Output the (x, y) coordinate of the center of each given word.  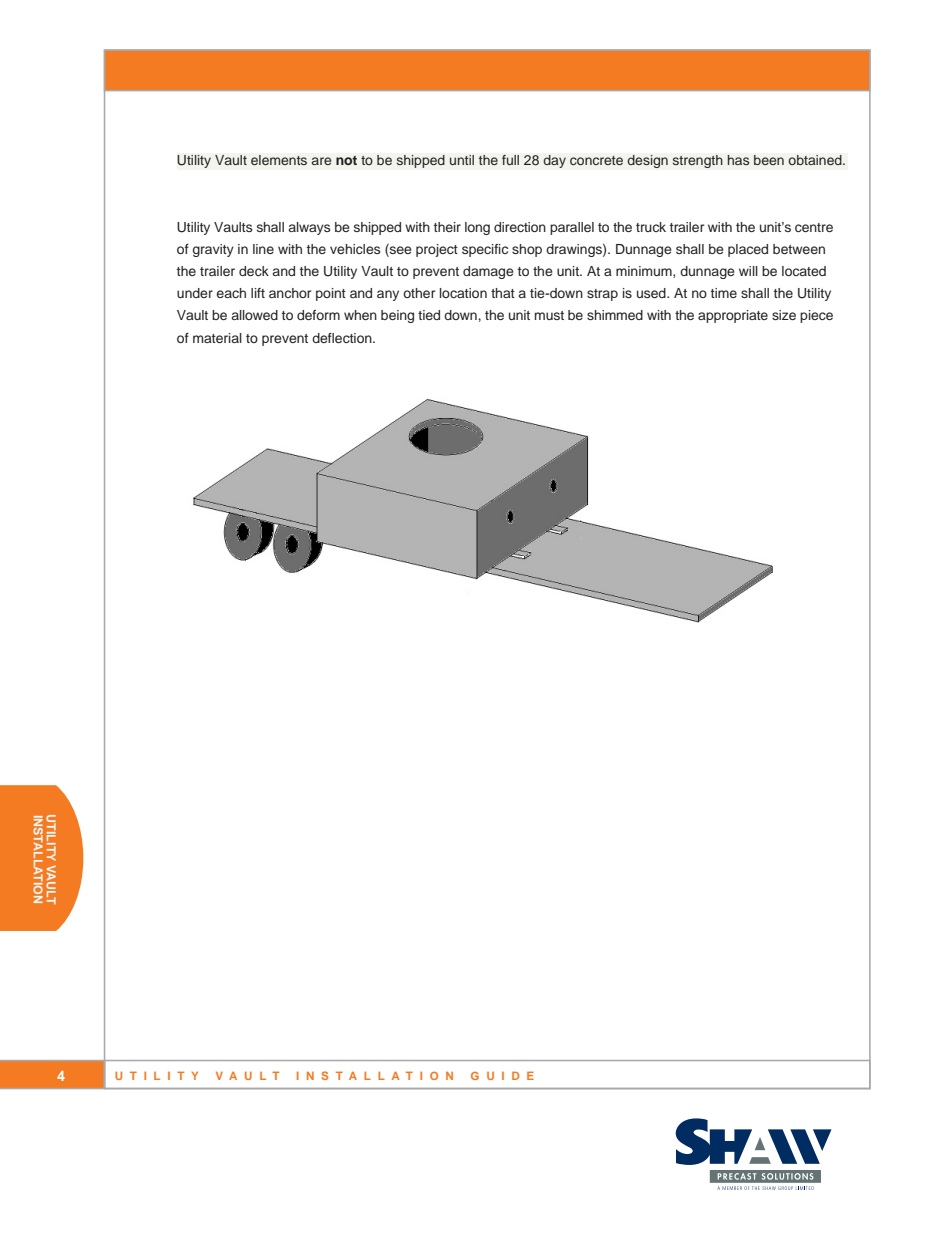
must (549, 315)
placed (748, 250)
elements (279, 160)
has (738, 160)
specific (485, 250)
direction (520, 227)
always (309, 228)
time (724, 293)
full (510, 160)
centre (814, 227)
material (217, 338)
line (263, 249)
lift (258, 293)
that (503, 293)
